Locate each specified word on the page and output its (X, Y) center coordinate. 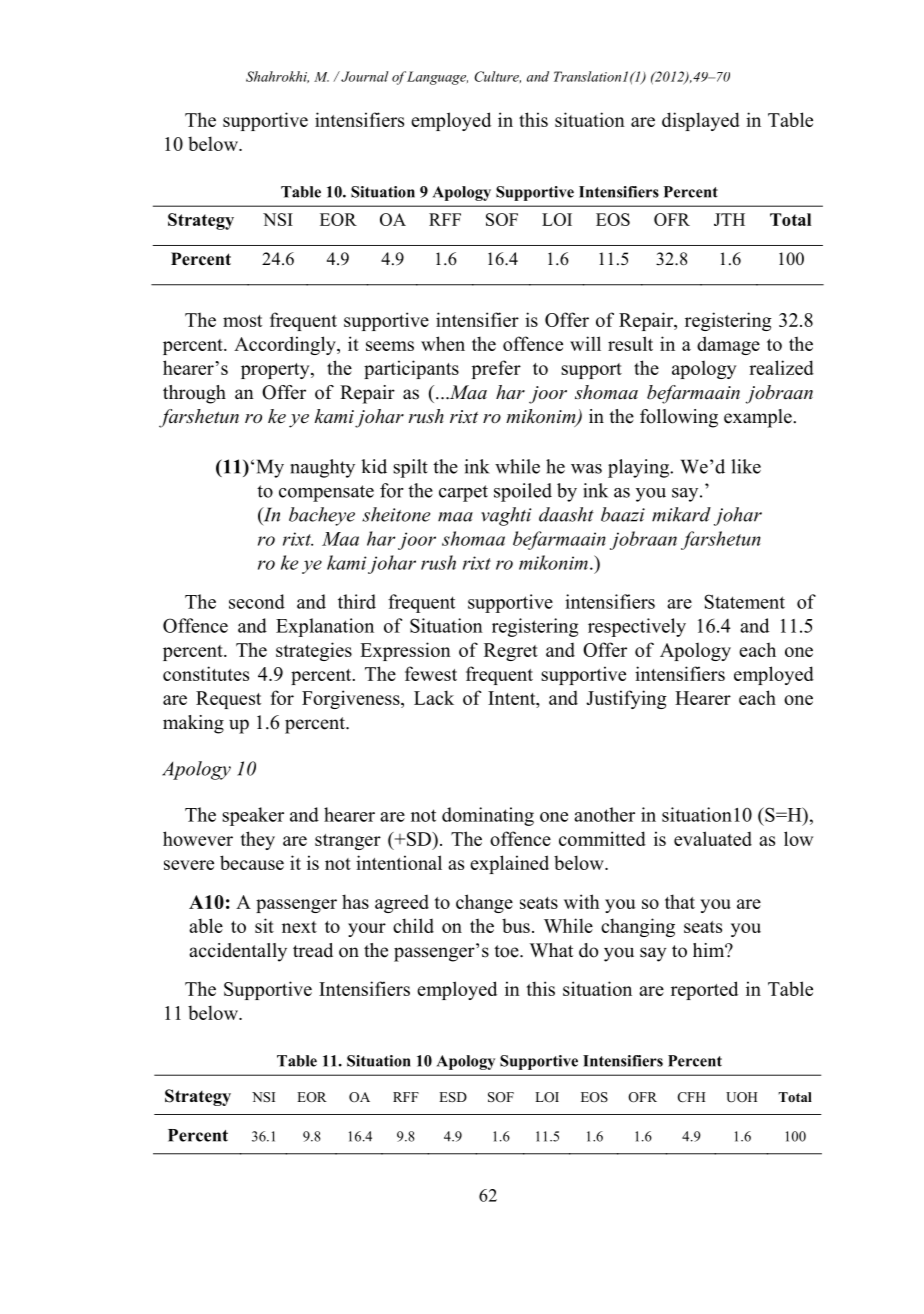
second (257, 601)
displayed (701, 121)
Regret (511, 652)
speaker (253, 816)
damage (728, 345)
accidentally (238, 952)
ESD (453, 1097)
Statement (744, 601)
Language (437, 78)
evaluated (713, 838)
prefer (496, 369)
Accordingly (286, 345)
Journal (364, 76)
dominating (488, 816)
